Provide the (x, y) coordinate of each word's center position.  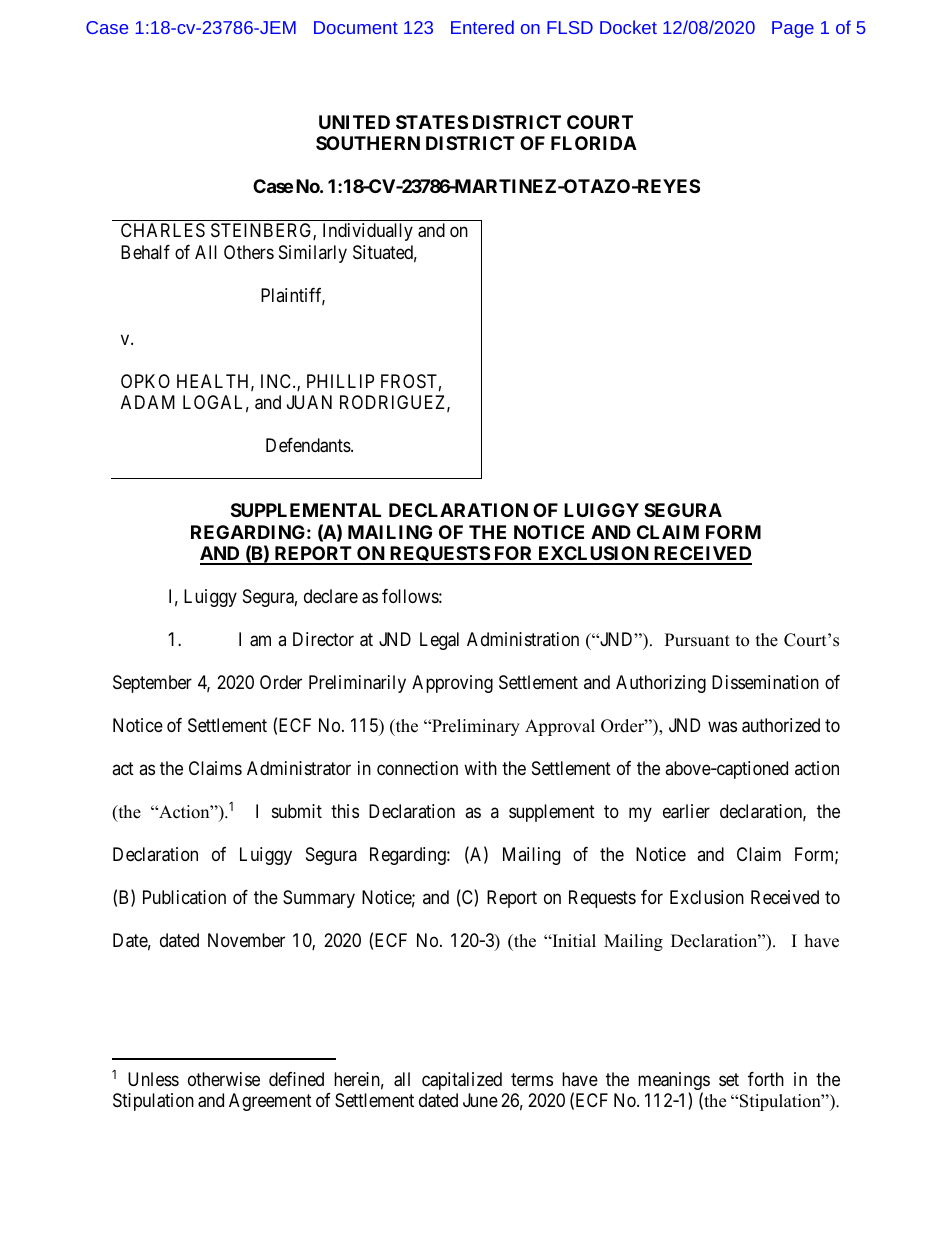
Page (793, 29)
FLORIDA (594, 143)
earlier (686, 811)
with (480, 768)
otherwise (224, 1079)
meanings (674, 1082)
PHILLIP (340, 381)
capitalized (462, 1081)
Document (356, 27)
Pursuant (697, 640)
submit (297, 811)
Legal (439, 641)
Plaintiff (293, 296)
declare (331, 596)
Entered (482, 27)
